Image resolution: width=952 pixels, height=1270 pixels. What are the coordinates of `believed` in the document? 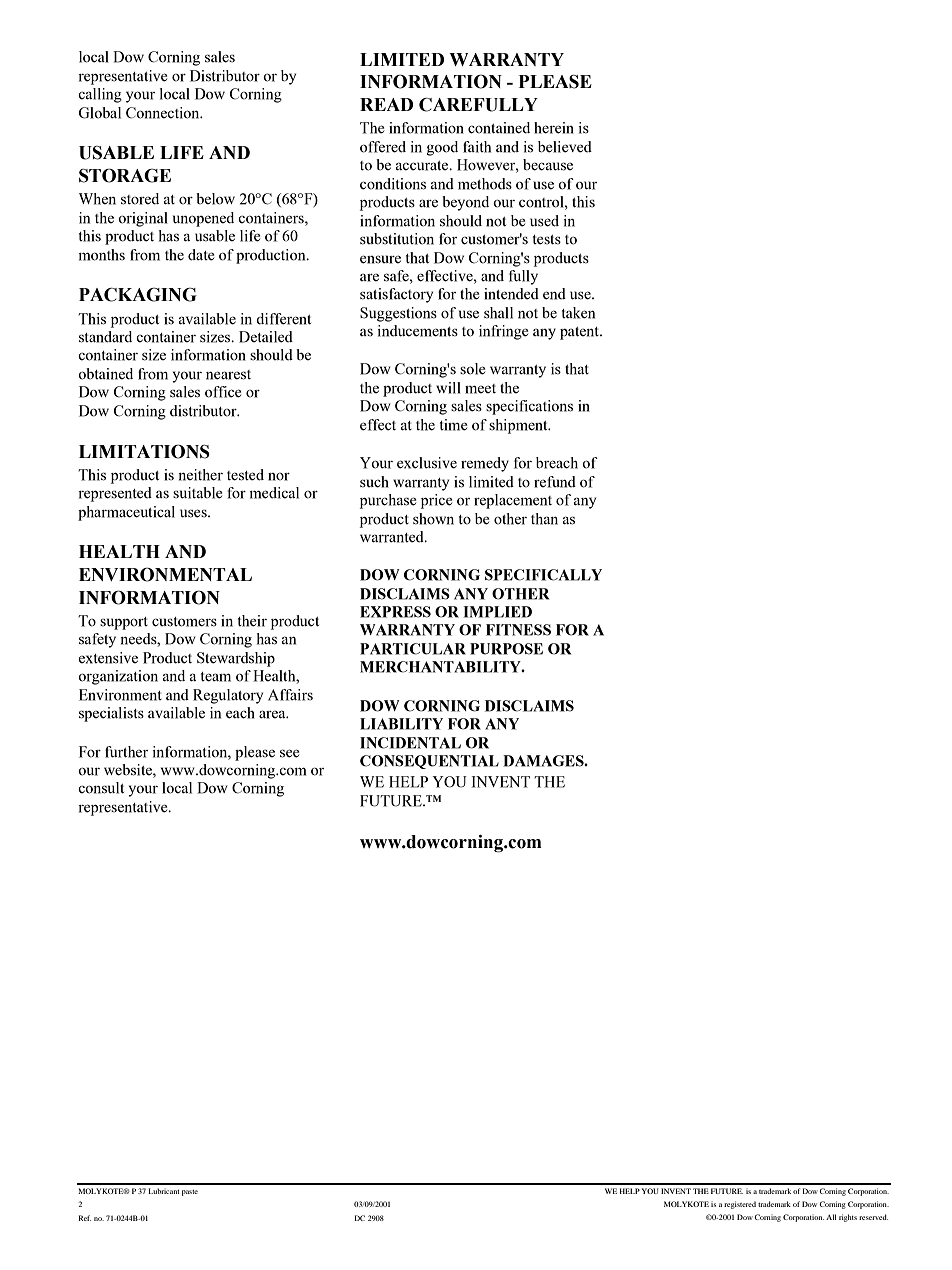 It's located at (565, 147).
